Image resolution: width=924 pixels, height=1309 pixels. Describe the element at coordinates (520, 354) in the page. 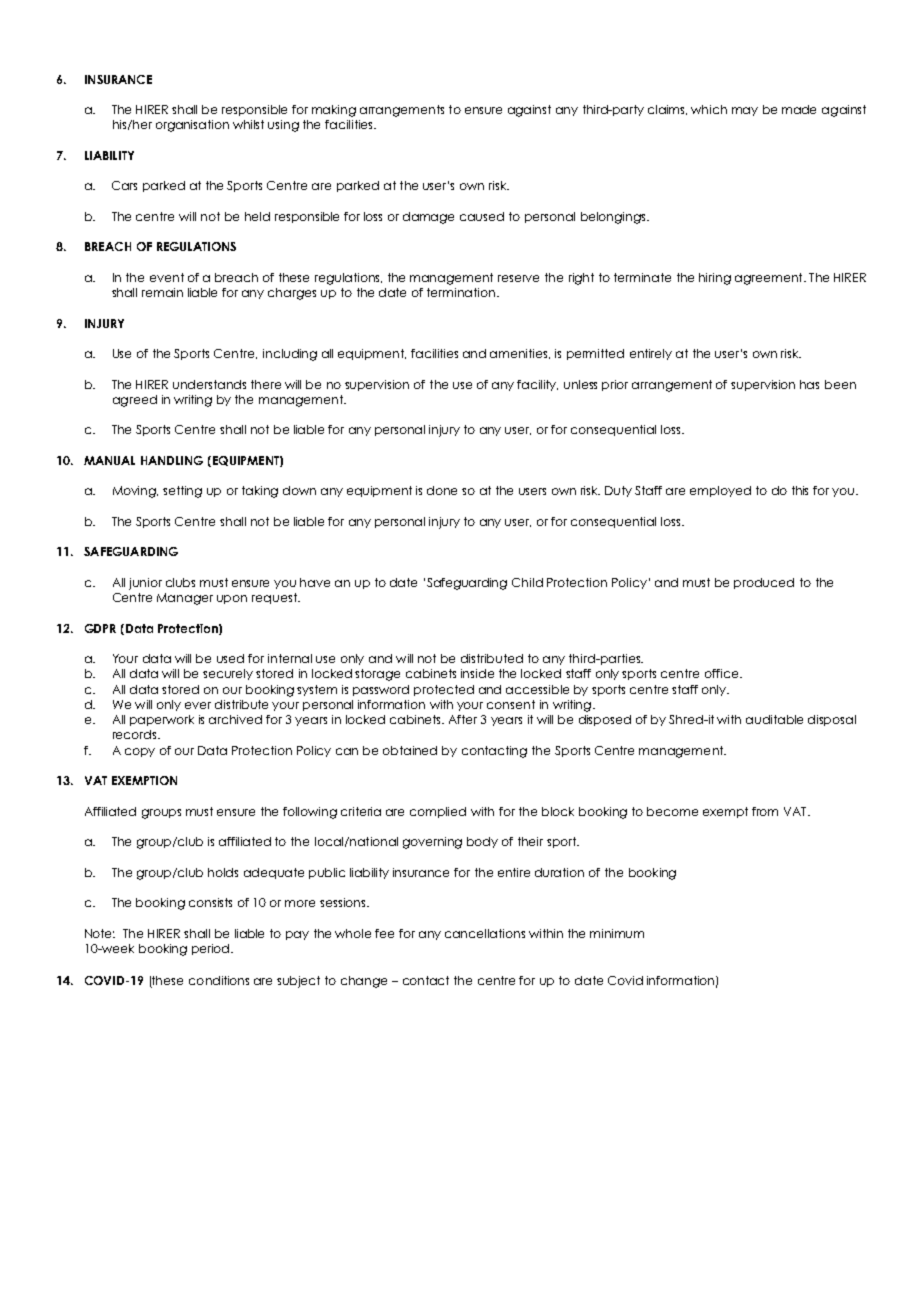

I see `amenities` at that location.
